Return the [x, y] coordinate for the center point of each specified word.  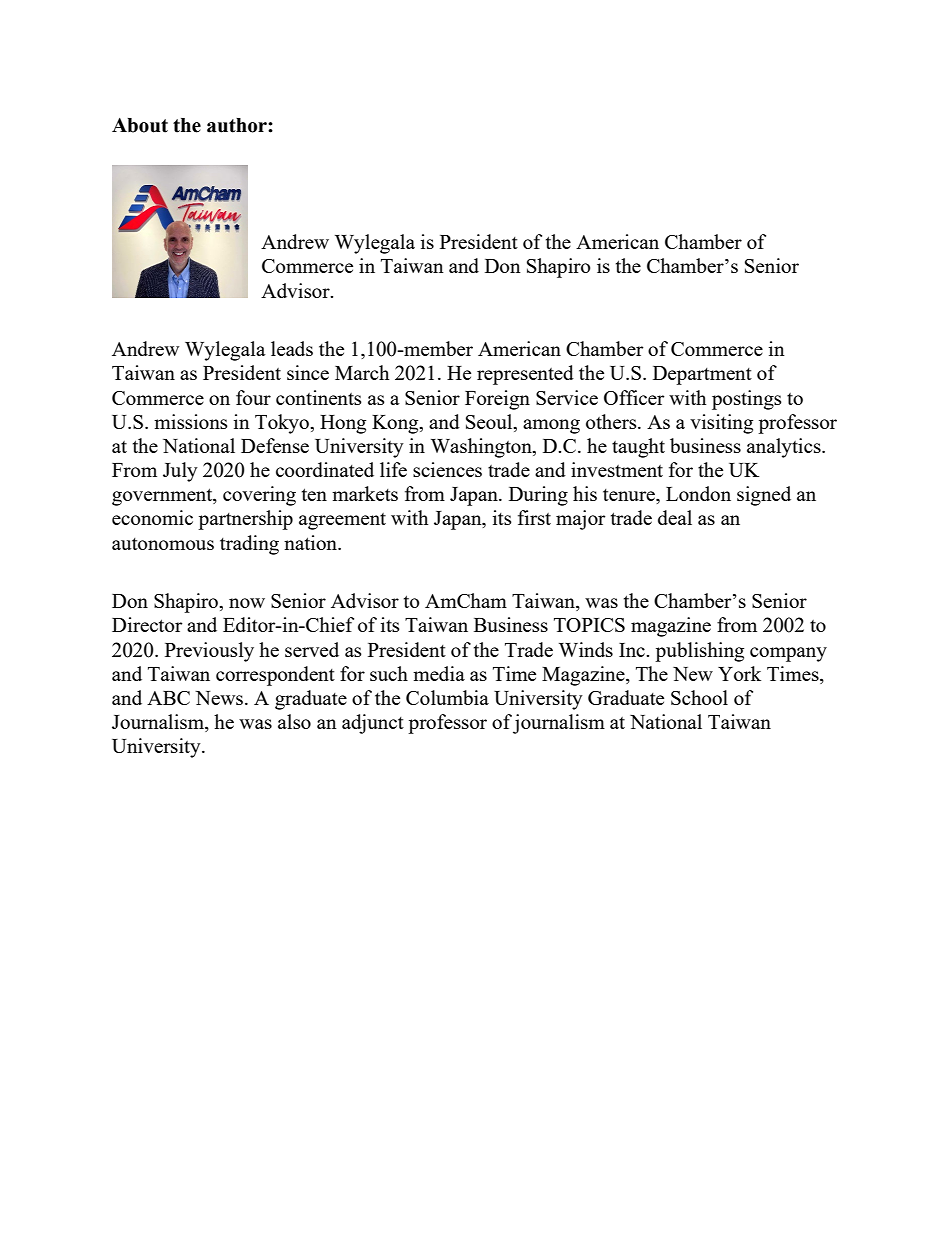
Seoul [490, 423]
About [140, 125]
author [238, 125]
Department [702, 375]
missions [191, 421]
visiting [721, 424]
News [220, 698]
